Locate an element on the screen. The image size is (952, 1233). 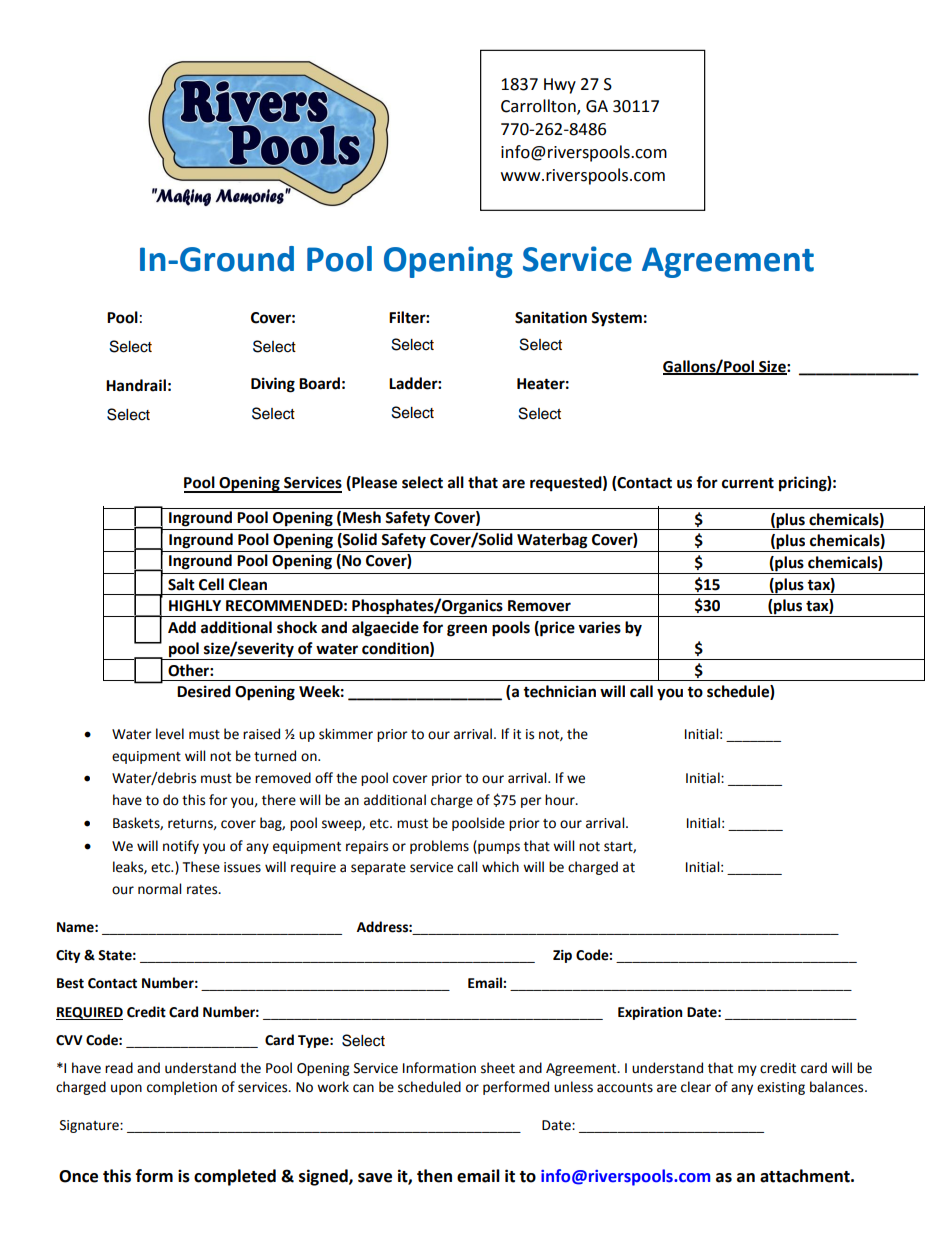
HIGHLY is located at coordinates (195, 606).
